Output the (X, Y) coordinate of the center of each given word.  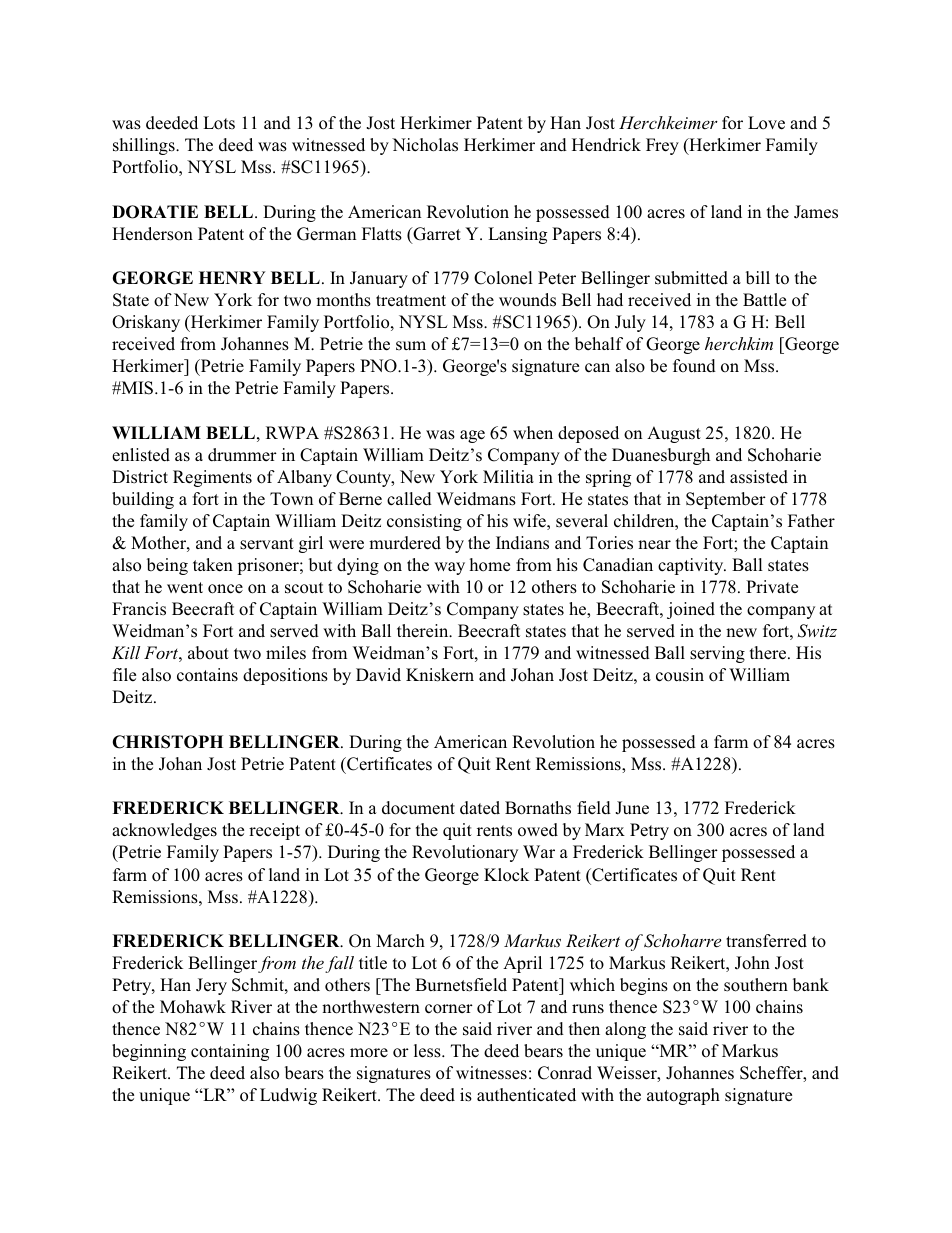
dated (480, 808)
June (632, 808)
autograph (683, 1096)
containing (230, 1052)
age (472, 436)
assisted (759, 477)
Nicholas (425, 145)
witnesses (491, 1073)
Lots (219, 123)
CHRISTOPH (167, 742)
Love (766, 123)
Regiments (212, 478)
